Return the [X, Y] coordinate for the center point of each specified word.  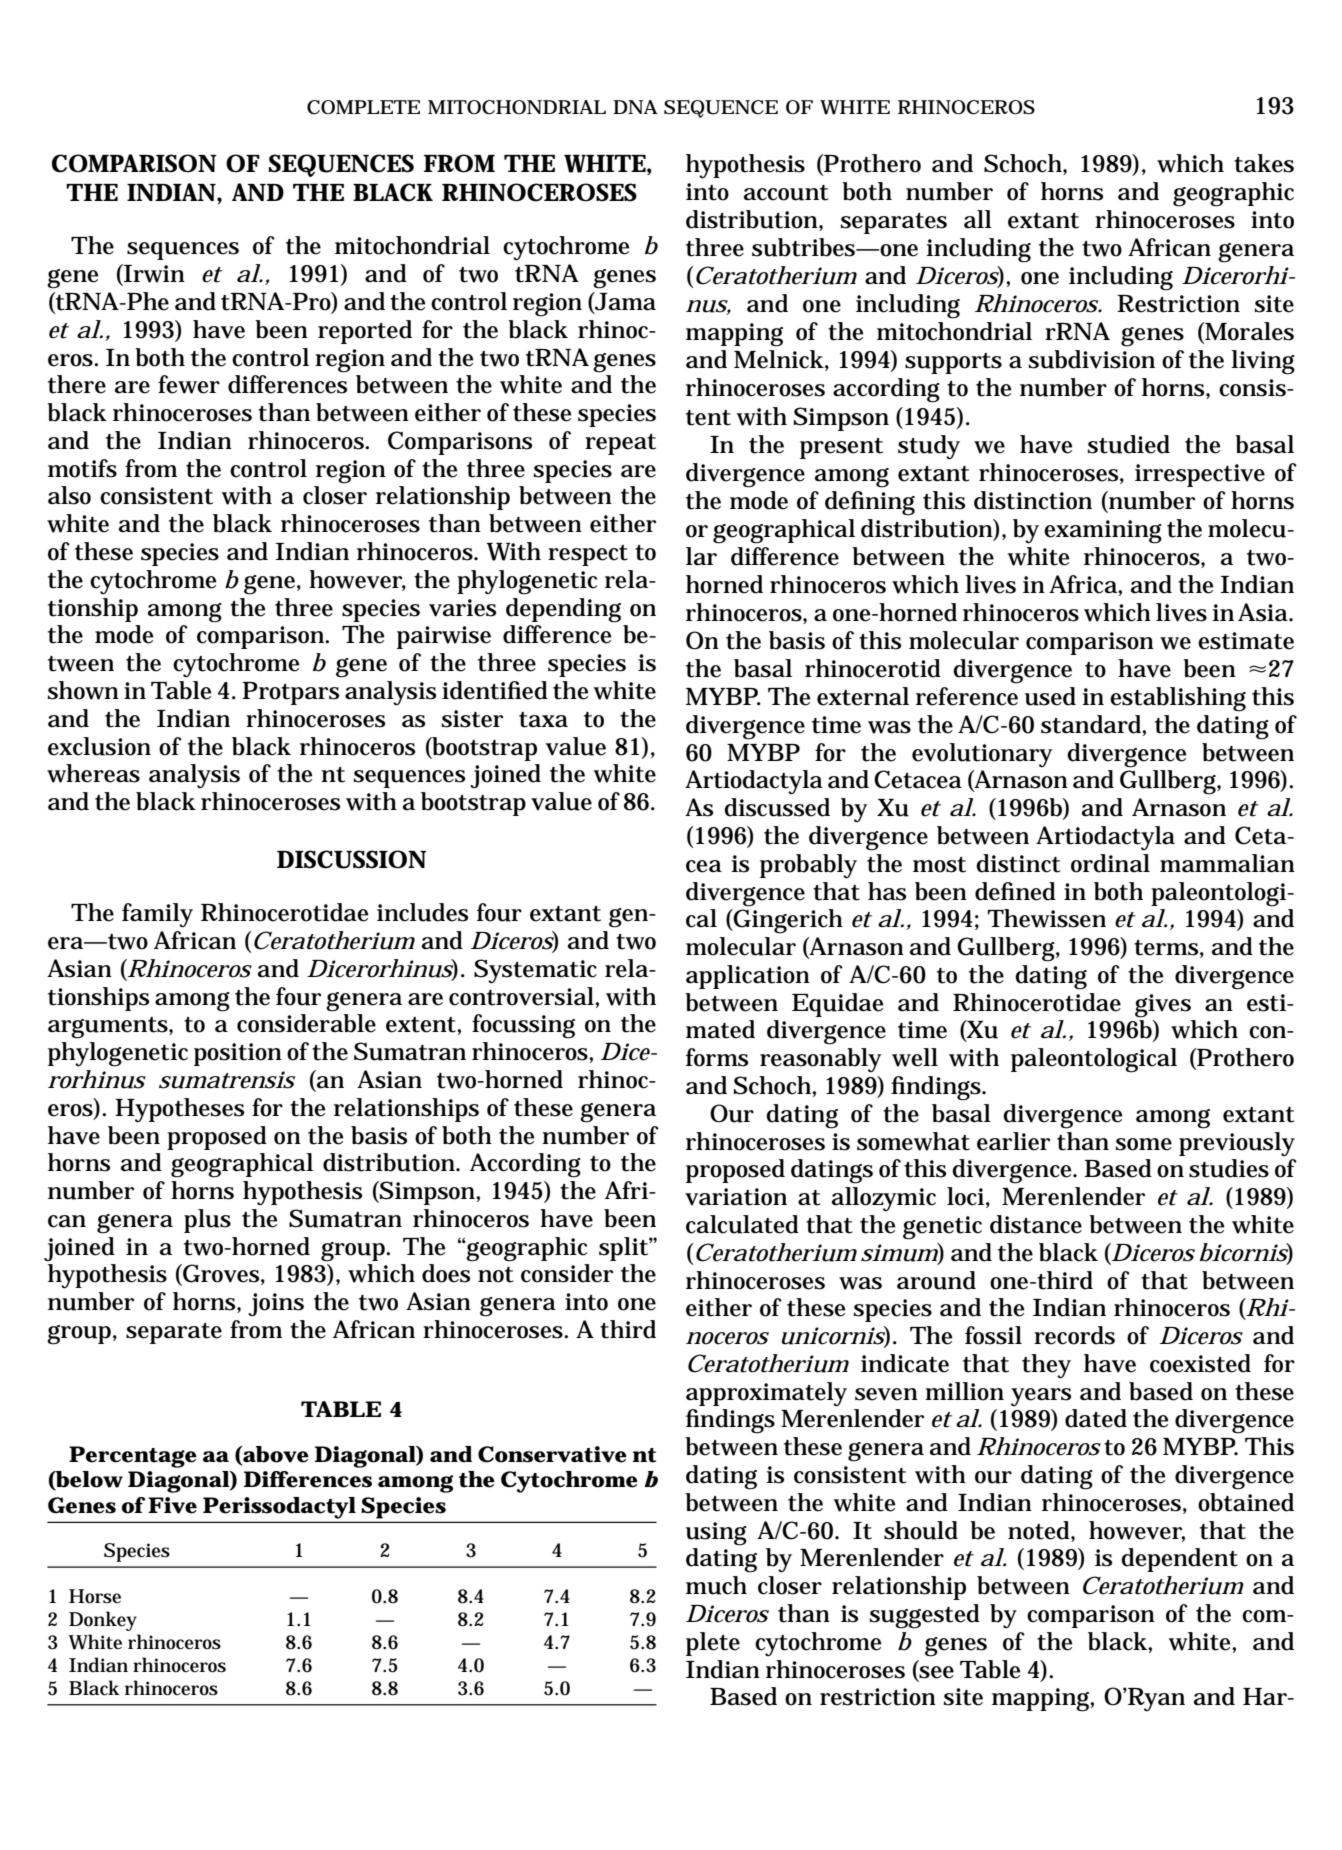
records [1074, 1335]
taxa [543, 720]
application [748, 977]
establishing [1178, 699]
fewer [189, 384]
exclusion [99, 746]
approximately [766, 1394]
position [238, 1054]
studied [1129, 444]
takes [1264, 163]
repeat [620, 444]
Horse [95, 1596]
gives [1163, 1006]
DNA [635, 107]
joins [276, 1305]
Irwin [153, 274]
